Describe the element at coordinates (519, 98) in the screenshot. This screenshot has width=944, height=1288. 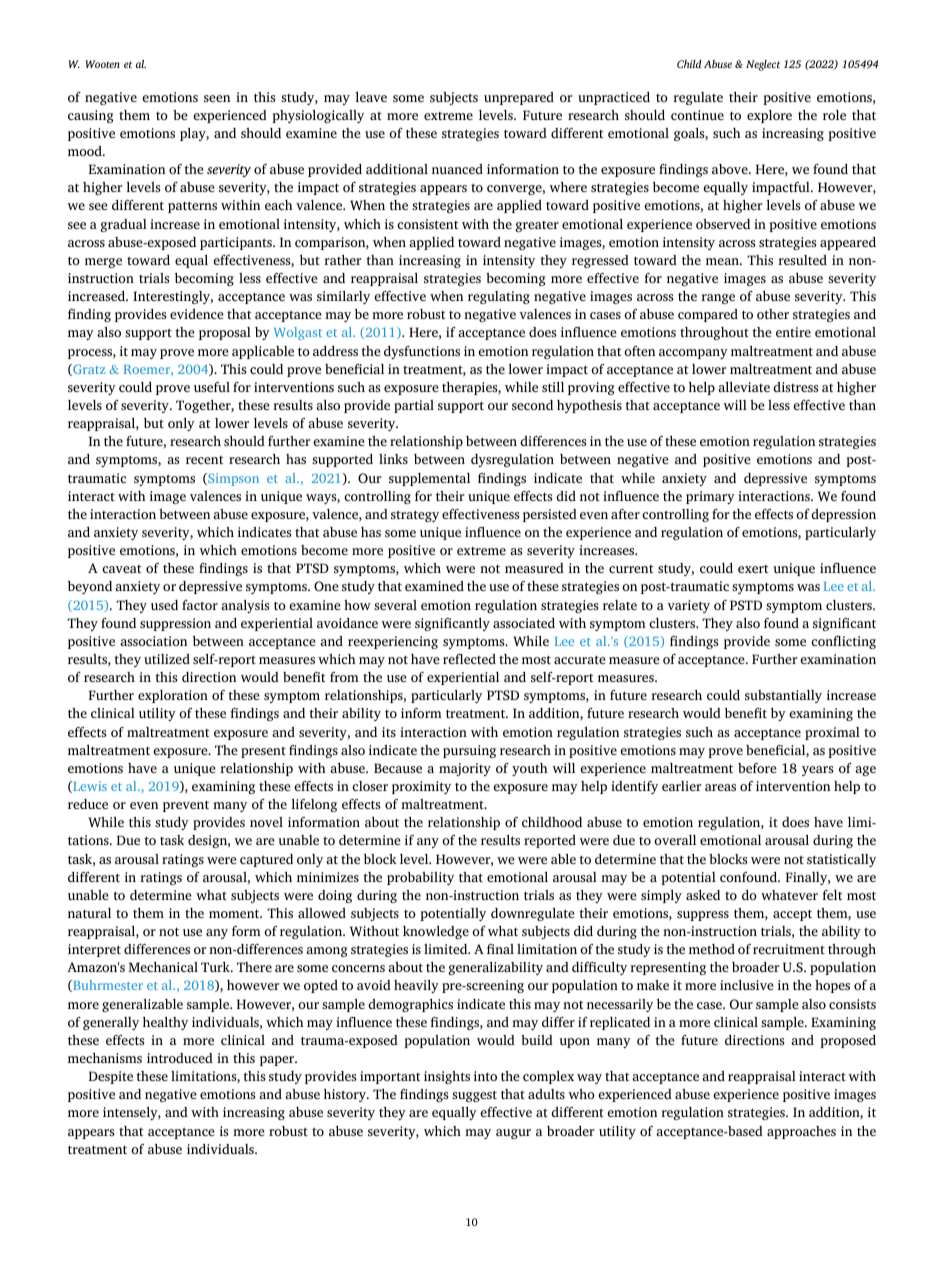
I see `unprepared` at that location.
